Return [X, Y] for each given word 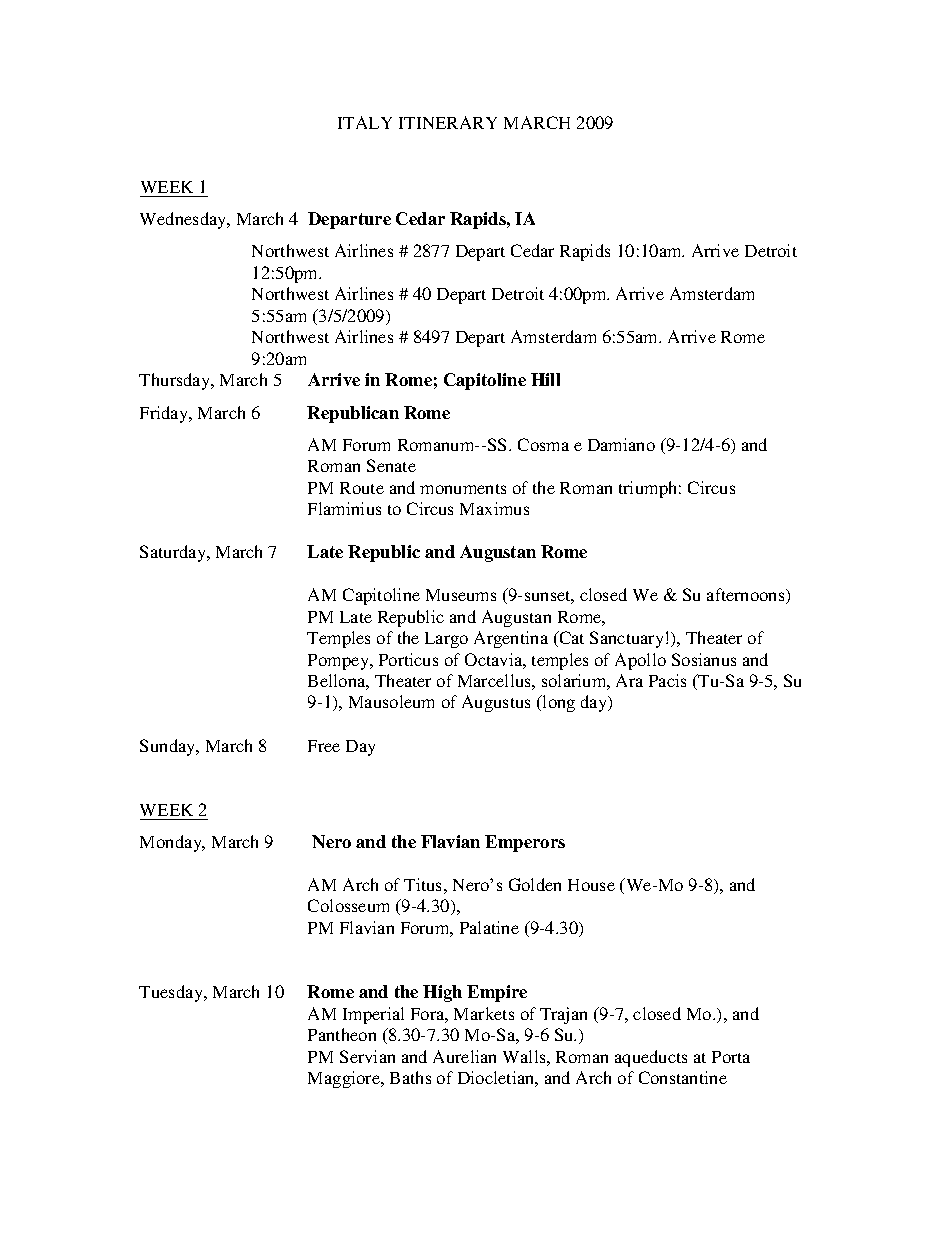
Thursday [176, 381]
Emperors [525, 843]
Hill [545, 379]
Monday [172, 843]
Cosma [543, 444]
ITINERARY [448, 122]
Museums [461, 595]
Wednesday [184, 220]
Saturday [174, 553]
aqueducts [651, 1058]
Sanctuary [628, 639]
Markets [484, 1013]
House [591, 885]
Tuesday [172, 993]
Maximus [494, 508]
